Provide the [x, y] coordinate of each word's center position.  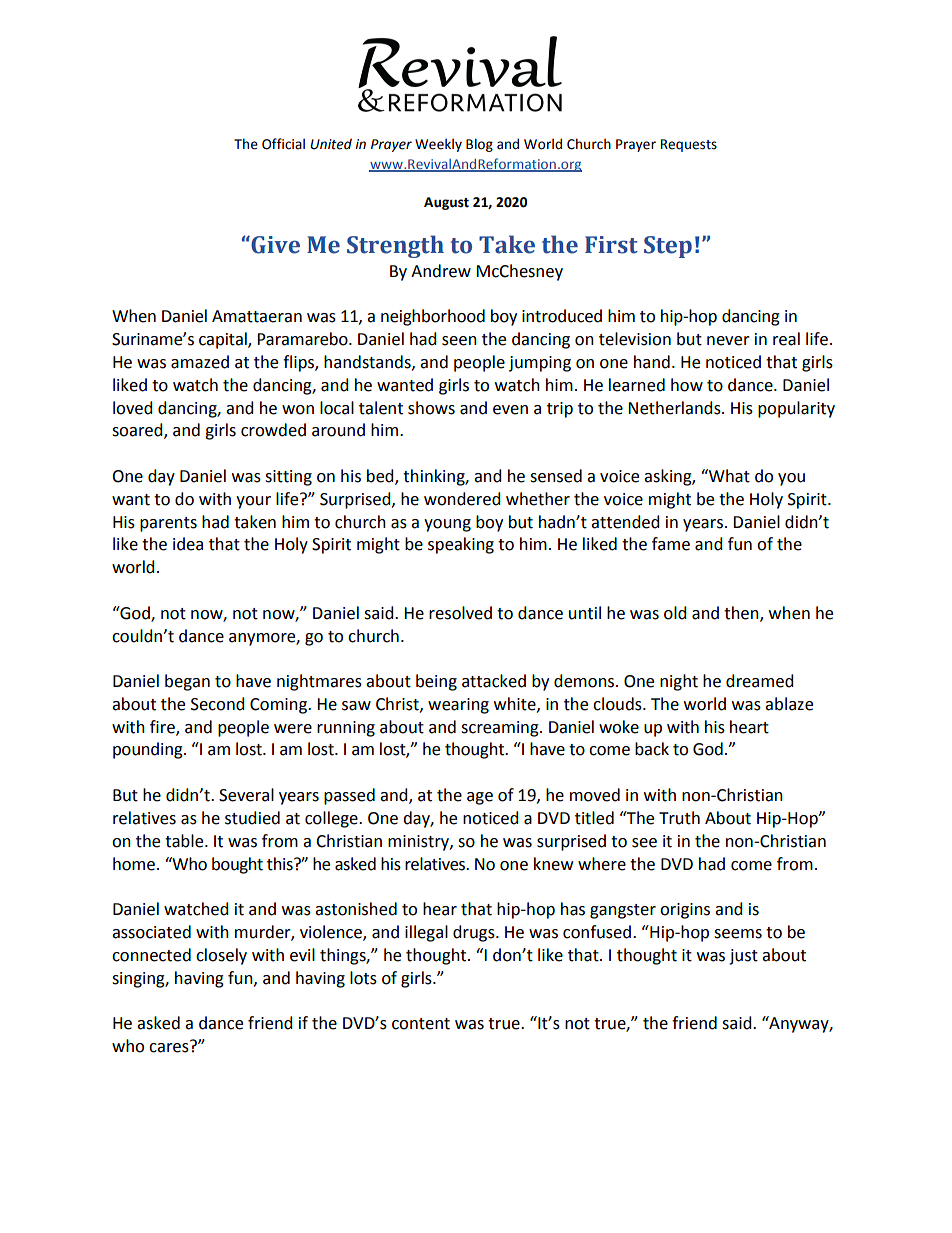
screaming [501, 729]
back [652, 749]
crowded [273, 430]
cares [170, 1047]
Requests [689, 145]
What [728, 476]
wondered [462, 499]
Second [218, 704]
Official [283, 144]
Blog [479, 145]
